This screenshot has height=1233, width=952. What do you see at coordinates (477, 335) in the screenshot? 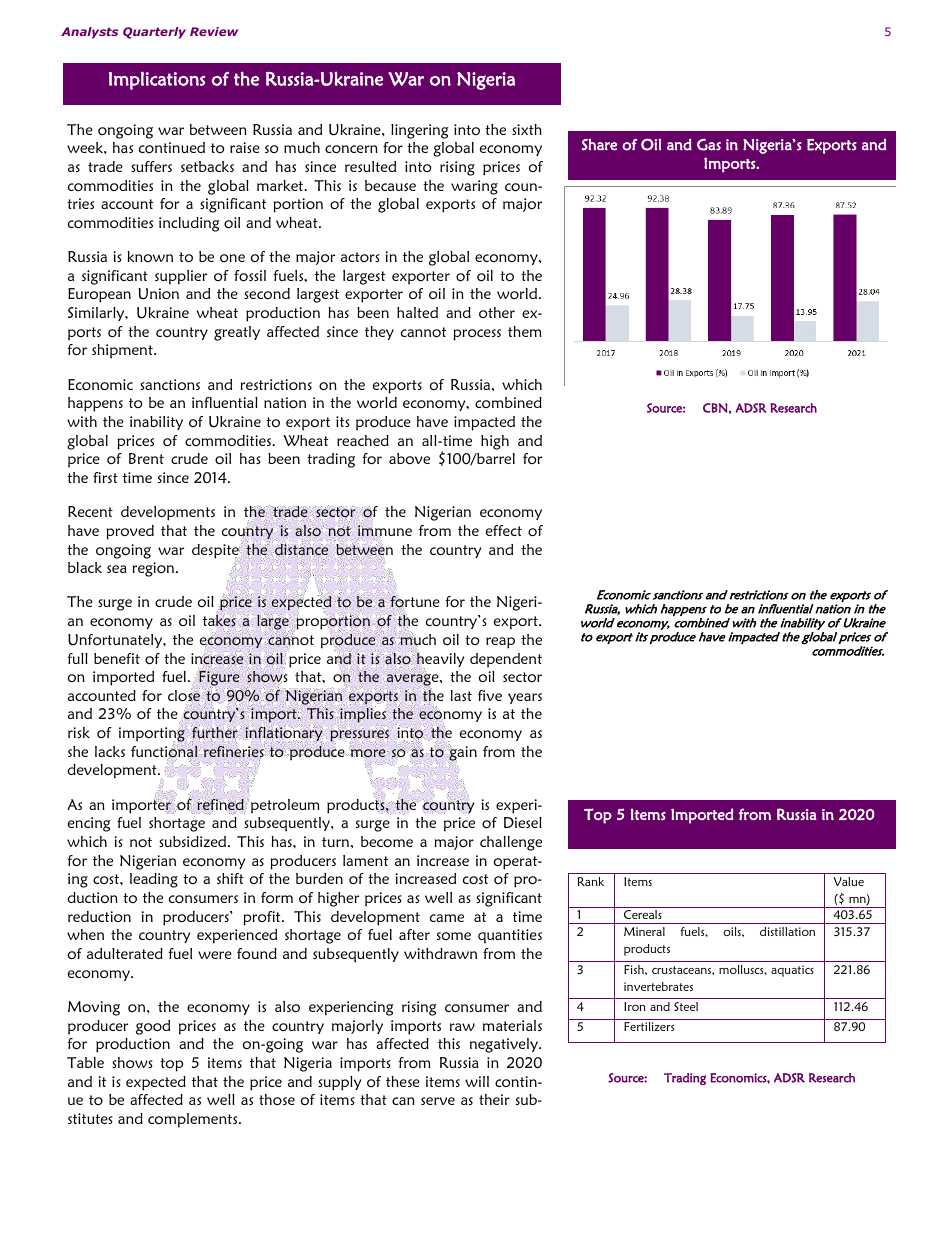
I see `process` at bounding box center [477, 335].
